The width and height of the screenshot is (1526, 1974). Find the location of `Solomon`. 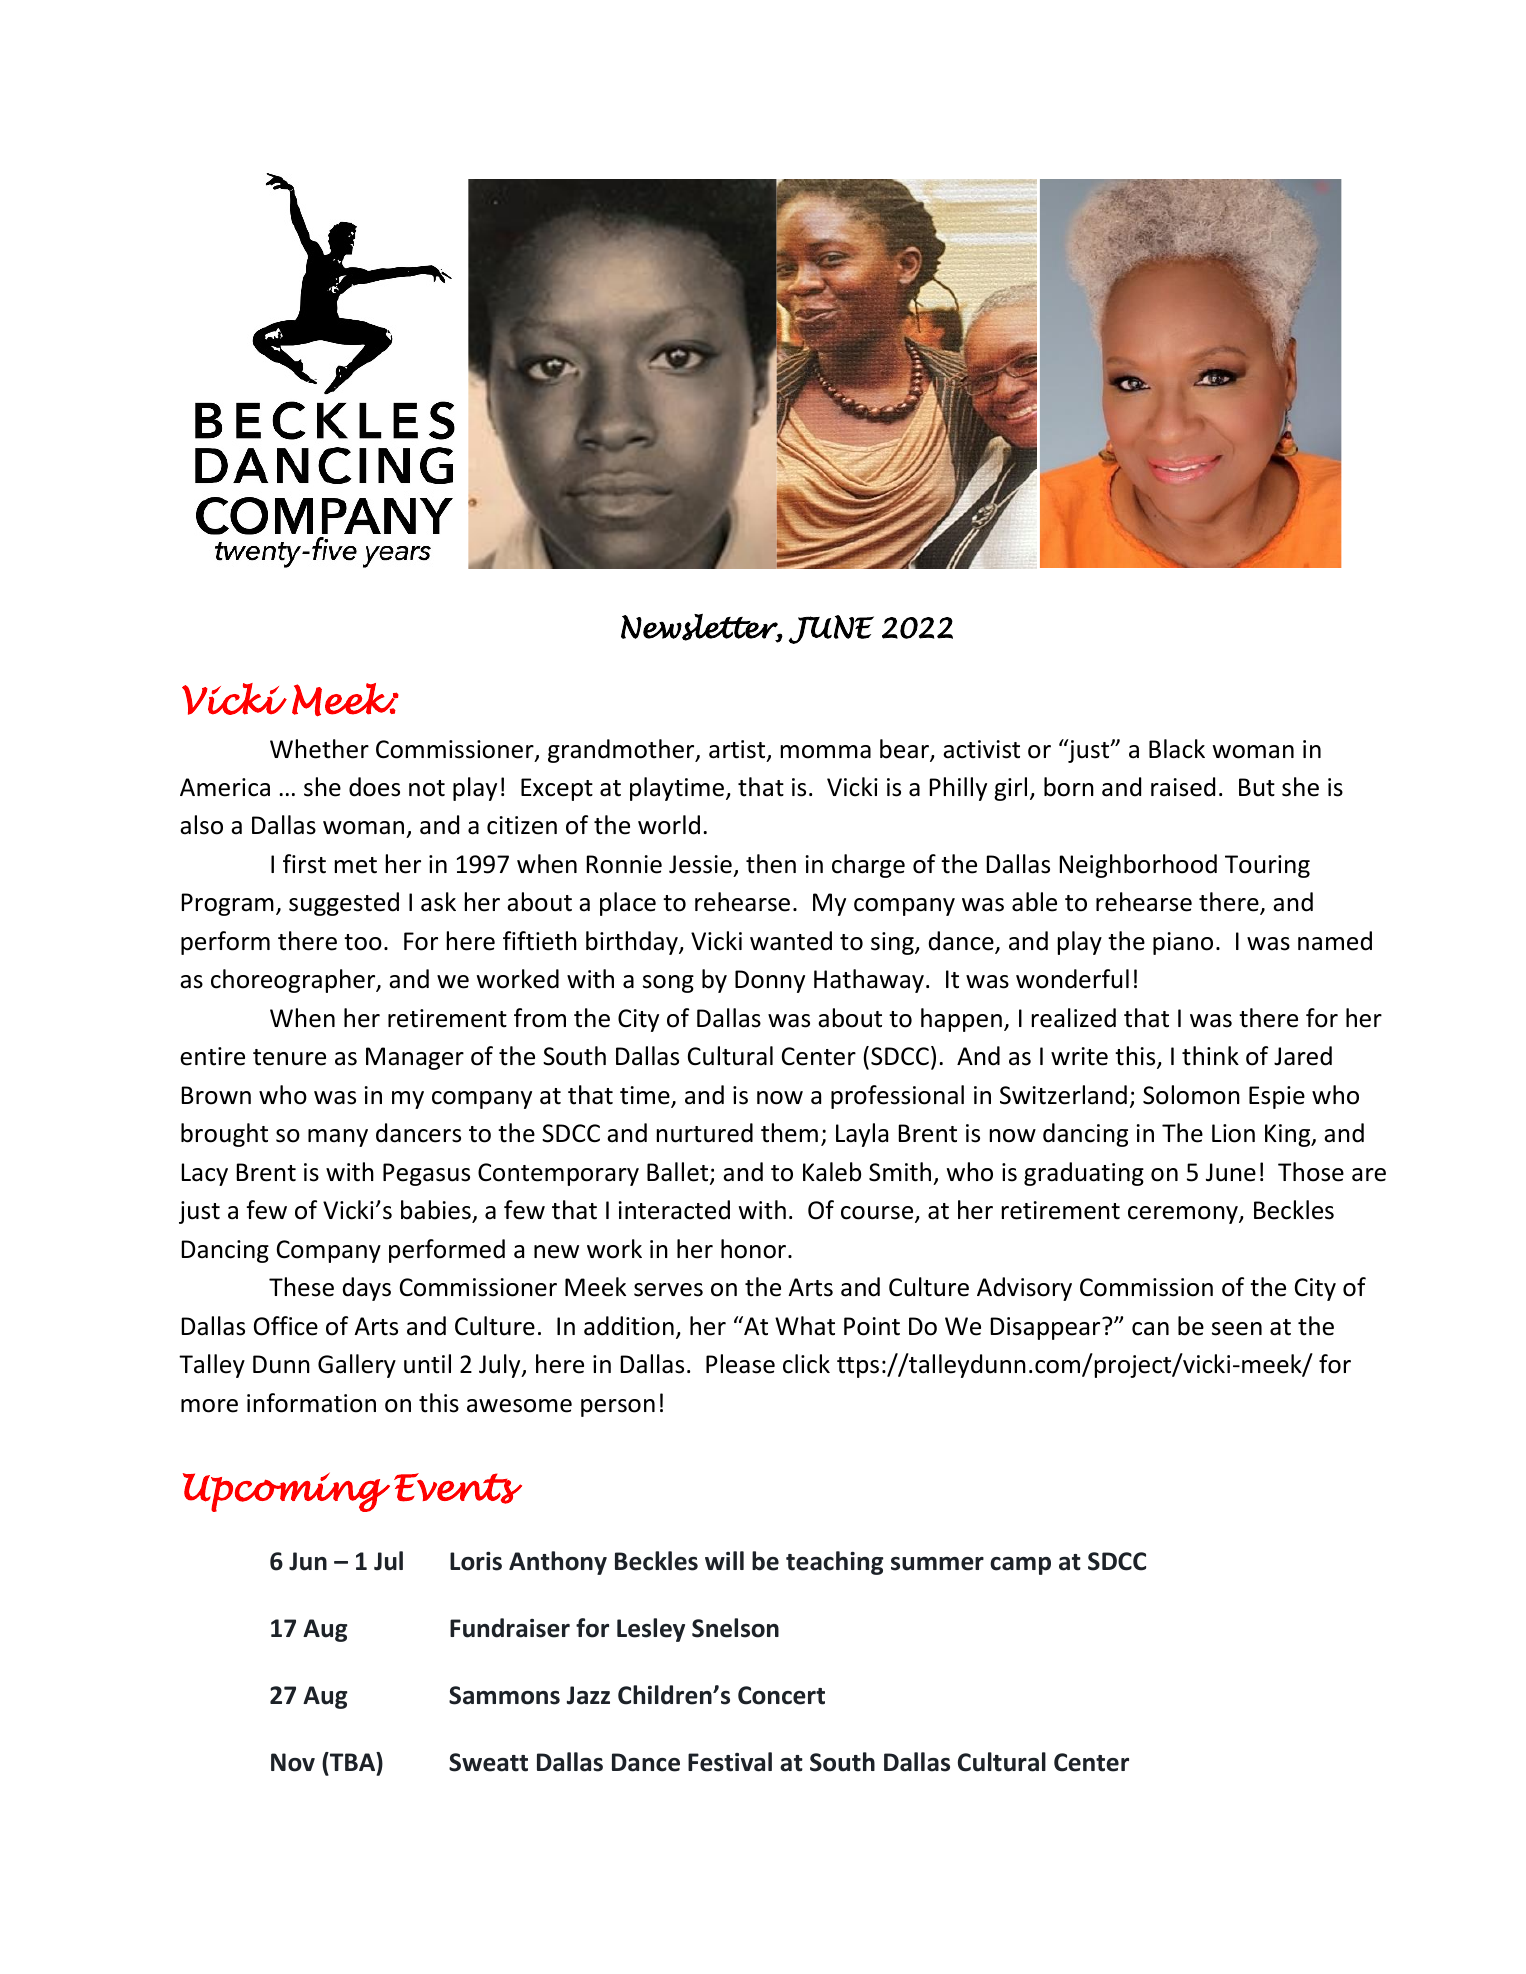

Solomon is located at coordinates (1191, 1095).
